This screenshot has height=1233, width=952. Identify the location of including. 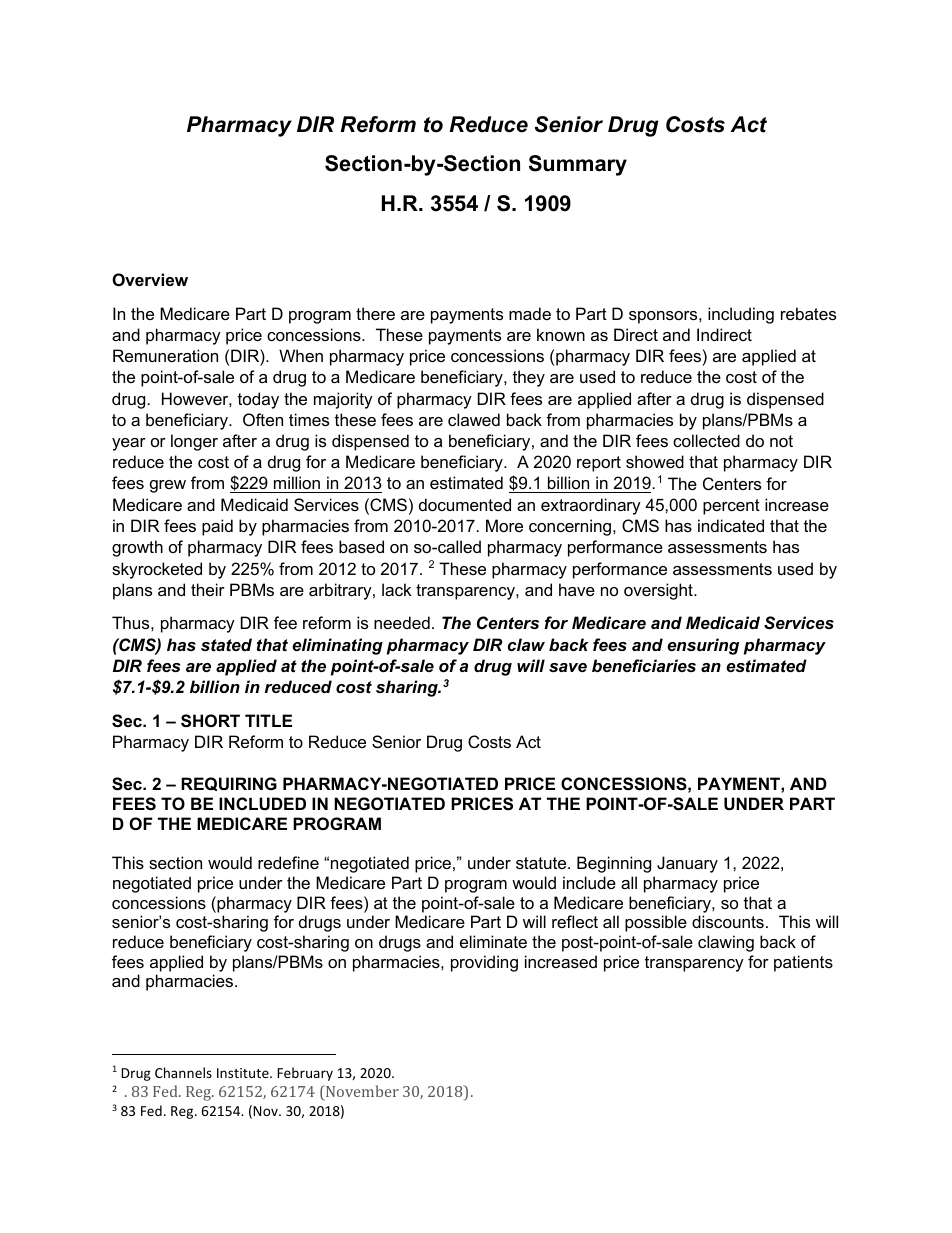
(741, 315).
